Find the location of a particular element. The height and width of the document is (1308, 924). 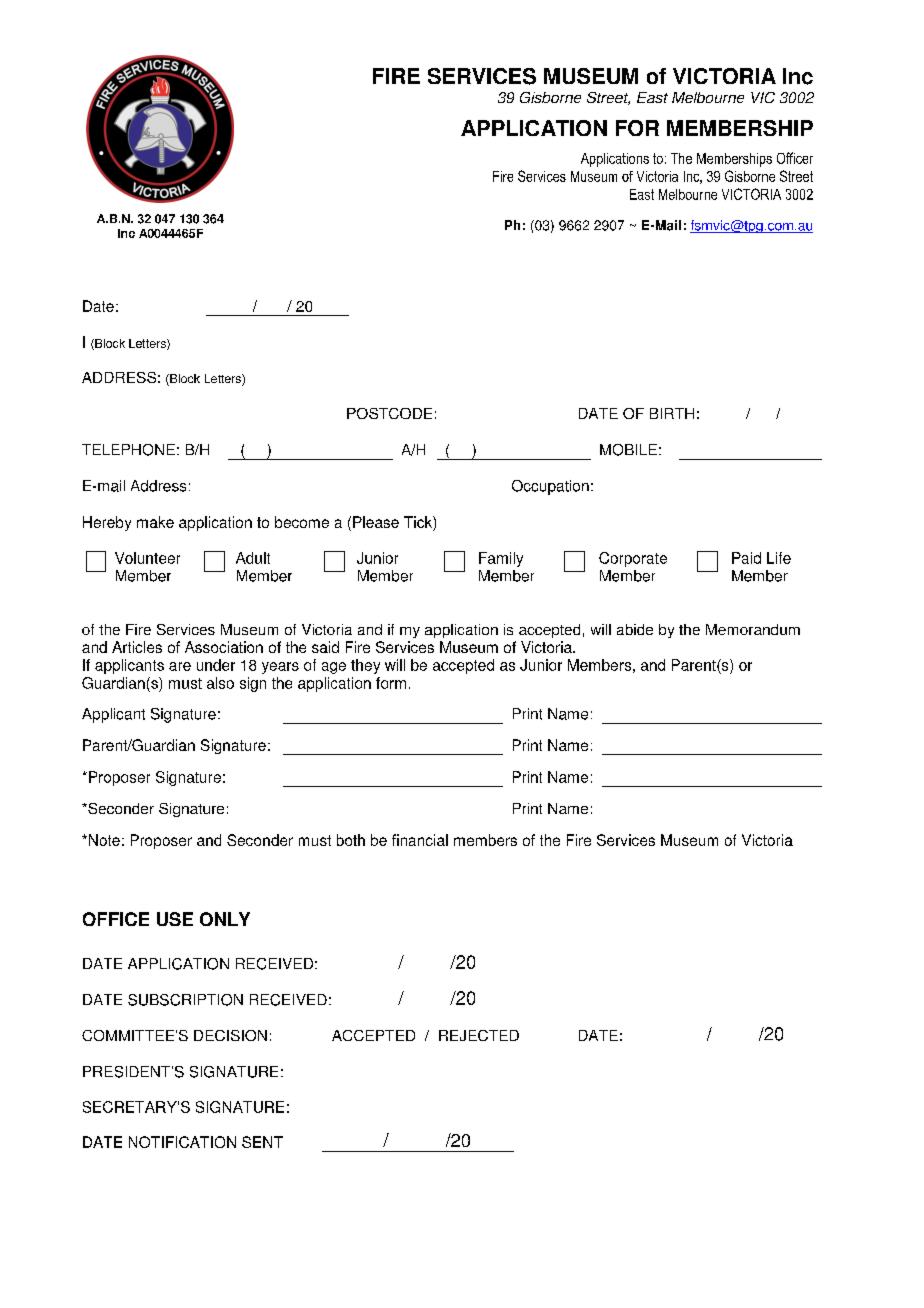

ONLY is located at coordinates (225, 919).
